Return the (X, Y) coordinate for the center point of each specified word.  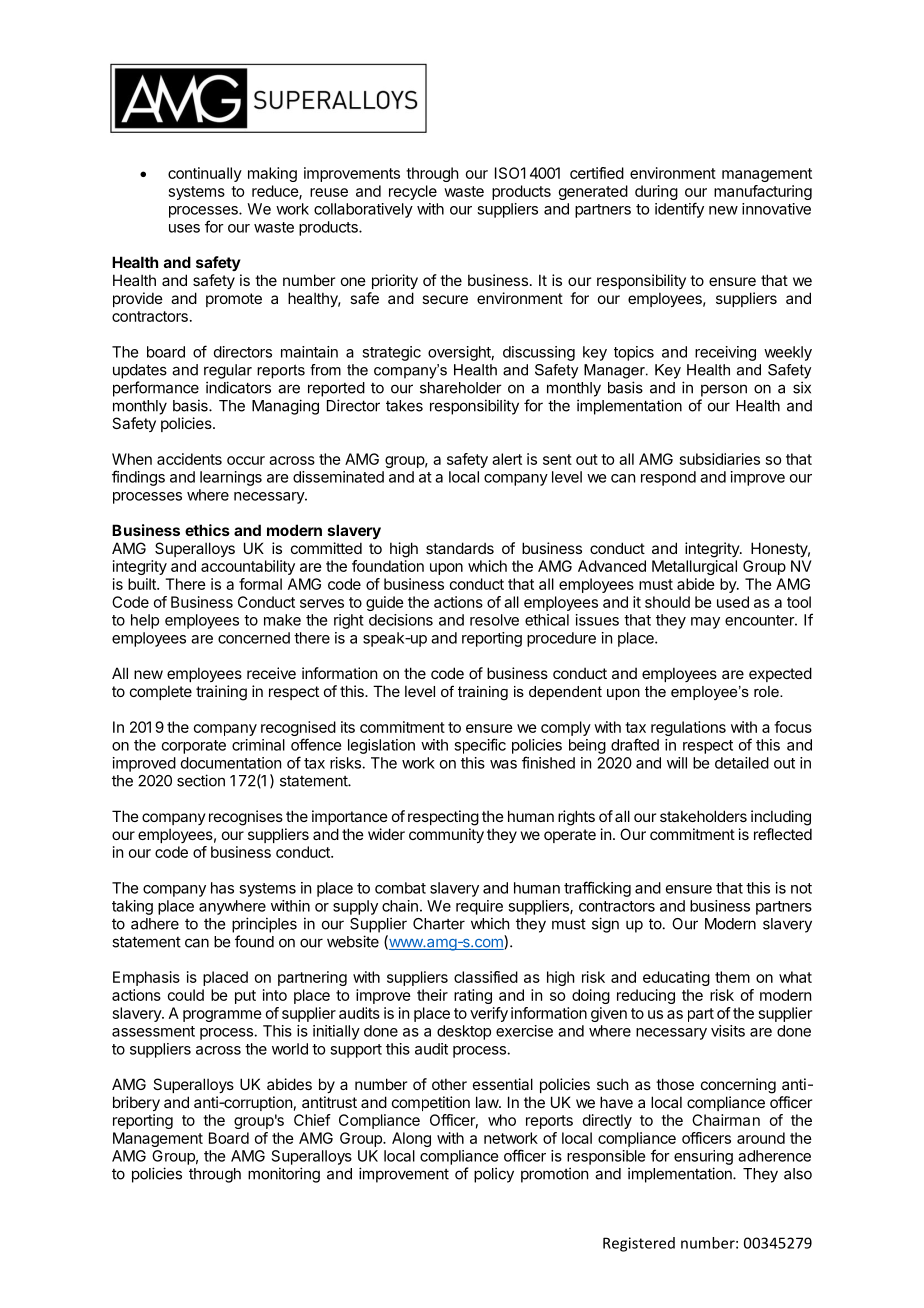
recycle (413, 192)
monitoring (284, 1175)
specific (480, 746)
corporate (194, 747)
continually (205, 174)
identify (679, 210)
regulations (688, 728)
